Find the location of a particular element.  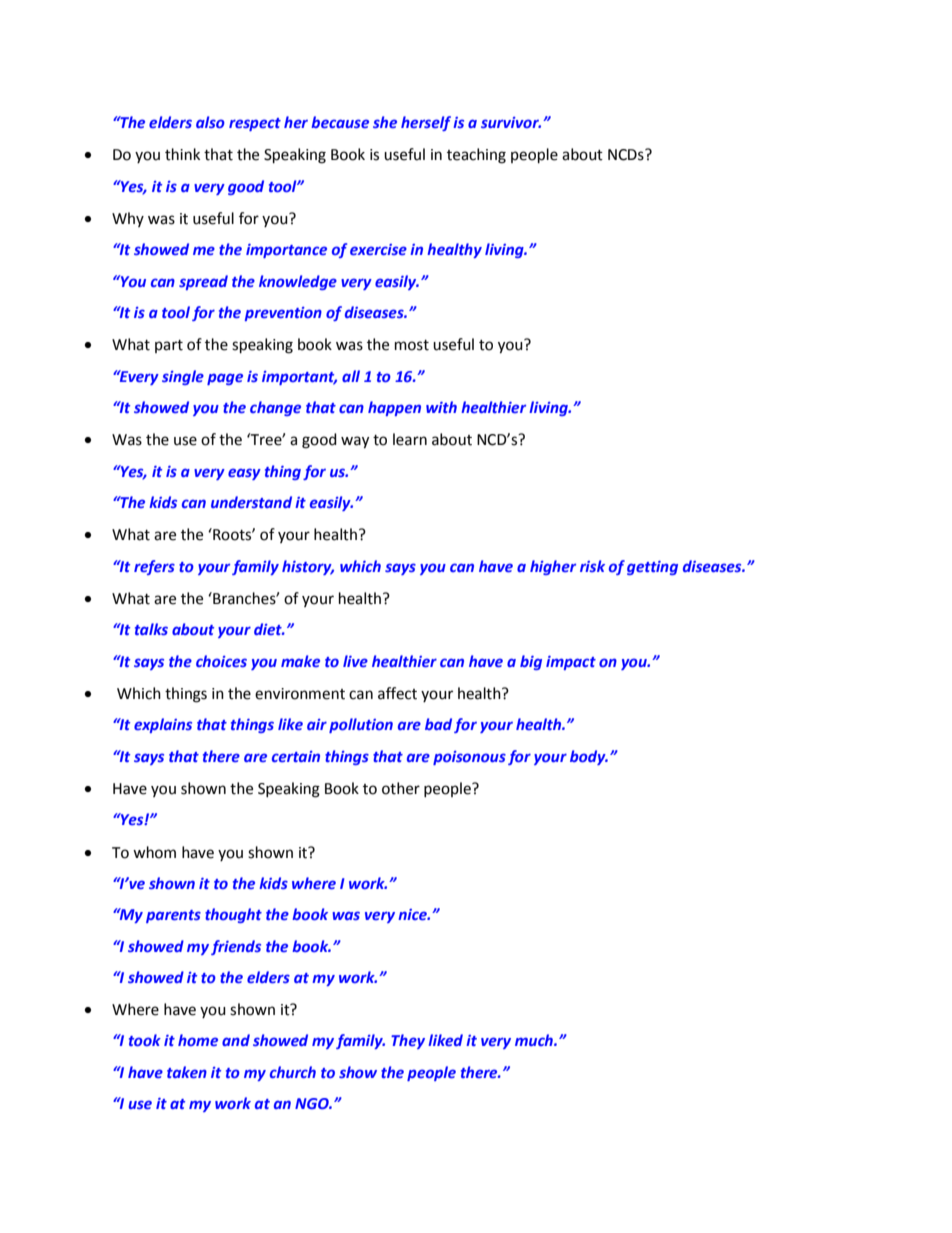

body is located at coordinates (589, 757).
